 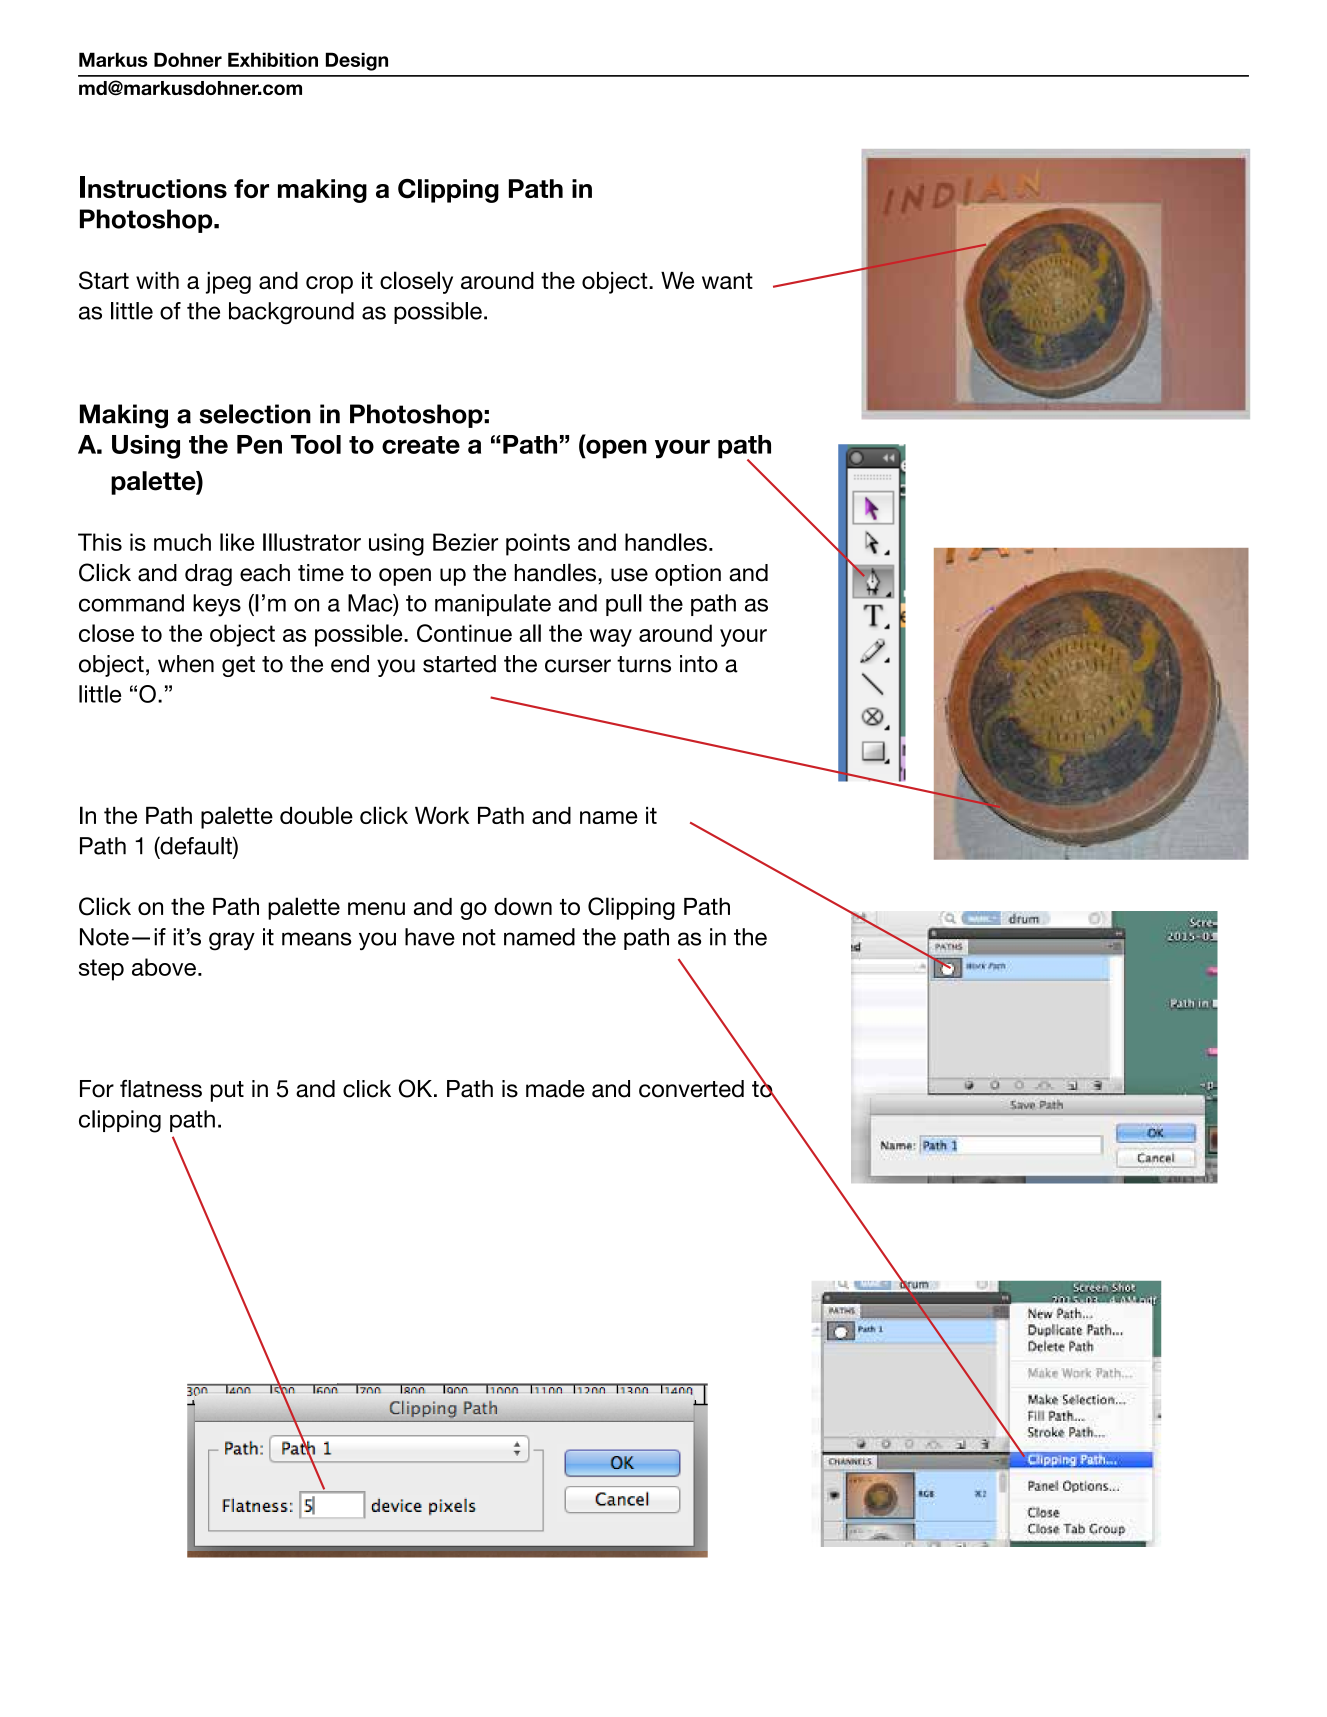 I want to click on turns, so click(x=644, y=664).
